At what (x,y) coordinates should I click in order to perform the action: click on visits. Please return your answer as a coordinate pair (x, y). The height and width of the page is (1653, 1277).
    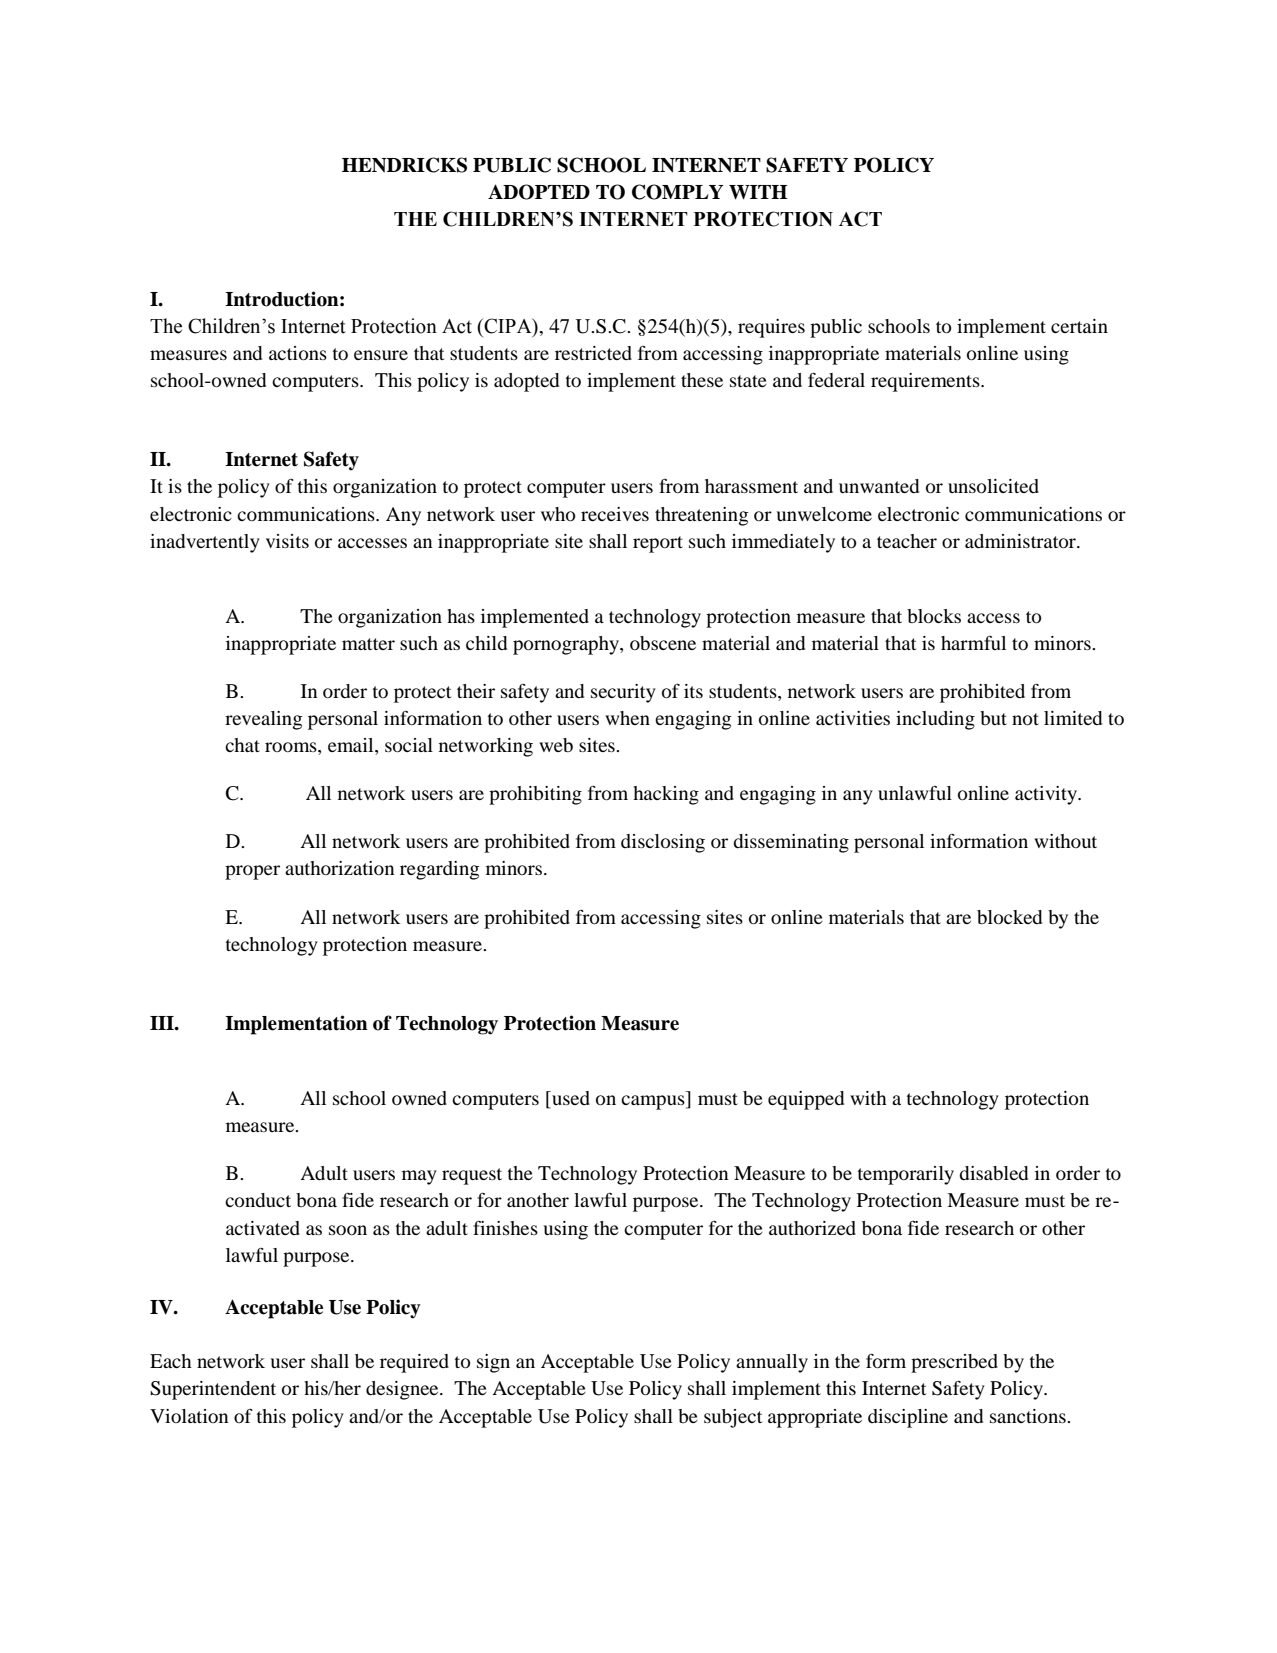
    Looking at the image, I should click on (287, 541).
